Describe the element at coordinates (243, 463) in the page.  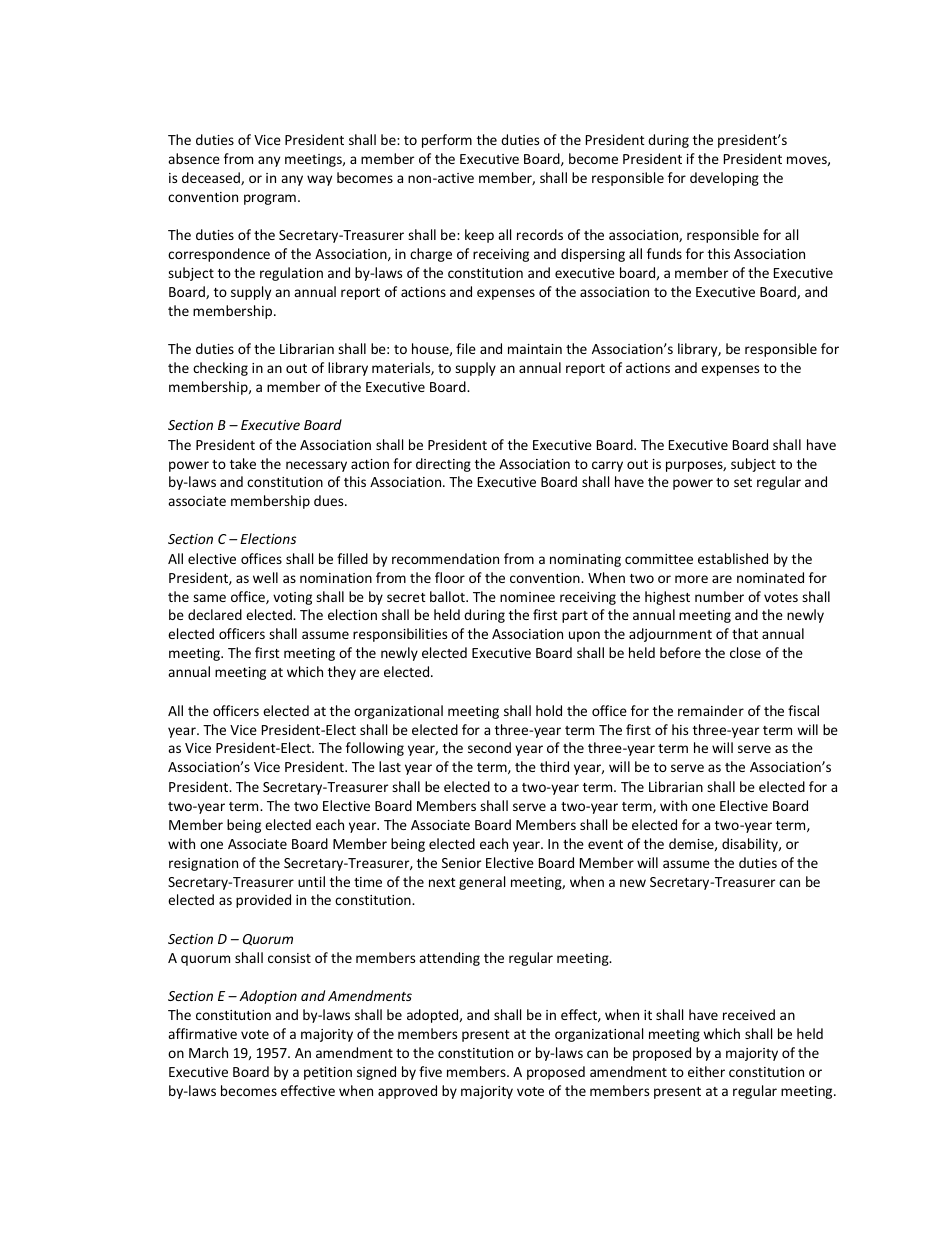
I see `take` at that location.
